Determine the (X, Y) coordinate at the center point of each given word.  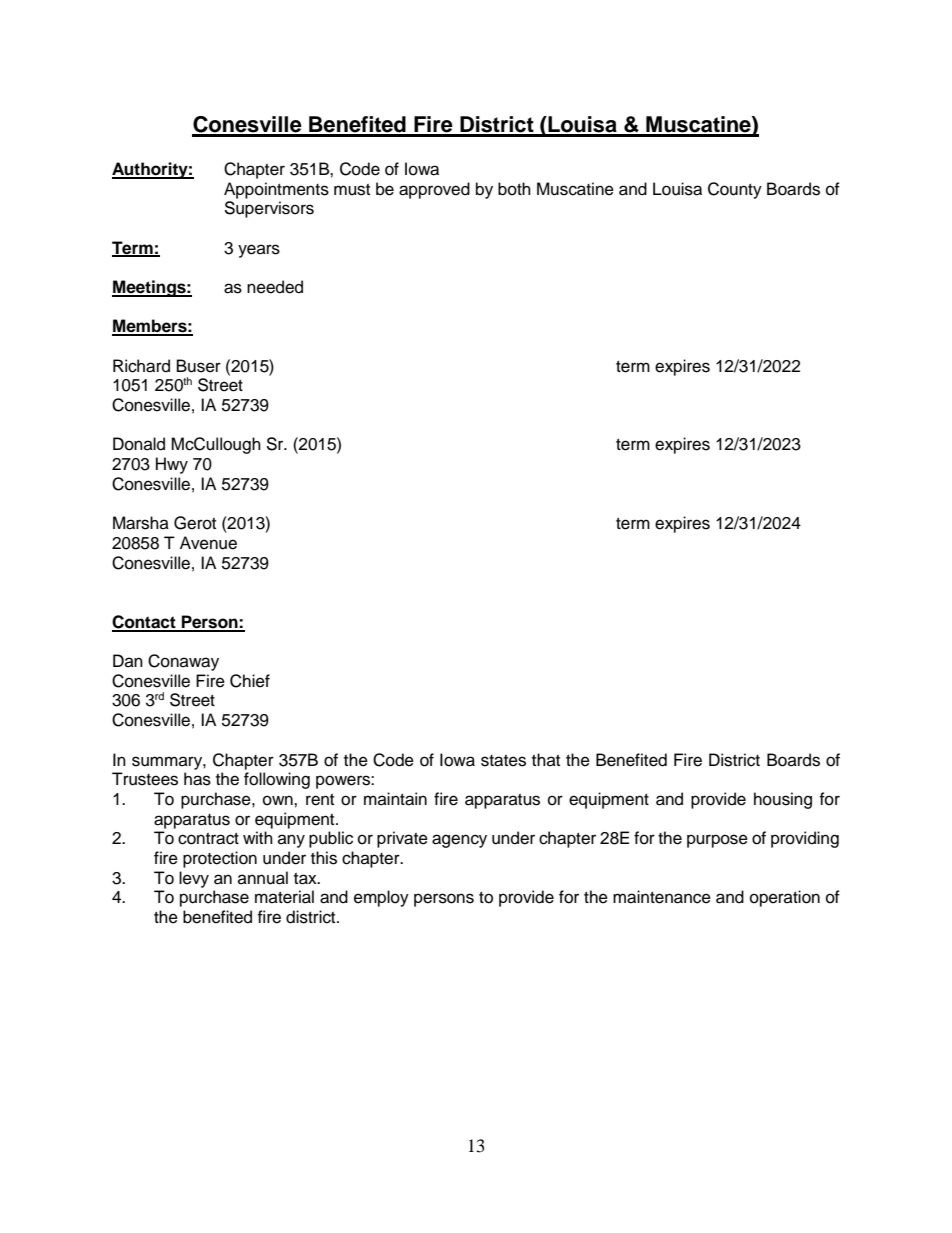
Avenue (208, 543)
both (514, 189)
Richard (141, 366)
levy (194, 879)
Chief (250, 681)
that (546, 759)
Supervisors (269, 209)
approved (434, 190)
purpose (717, 841)
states (503, 761)
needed (275, 287)
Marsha (141, 523)
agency (459, 841)
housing (783, 800)
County (735, 190)
